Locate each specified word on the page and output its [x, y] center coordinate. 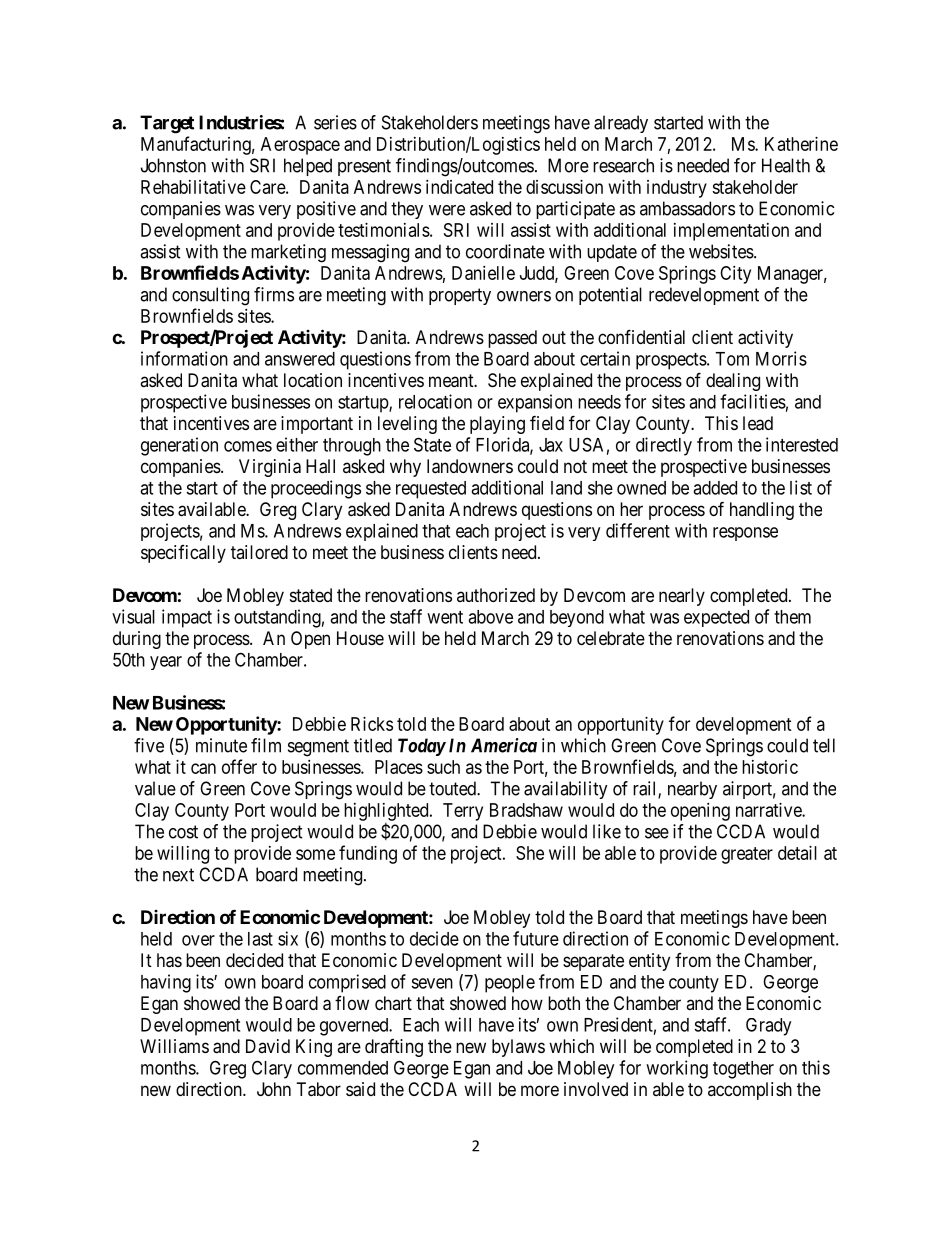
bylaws [518, 1048]
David [268, 1046]
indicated [459, 187]
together [743, 1070]
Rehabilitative [193, 187]
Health [786, 165]
